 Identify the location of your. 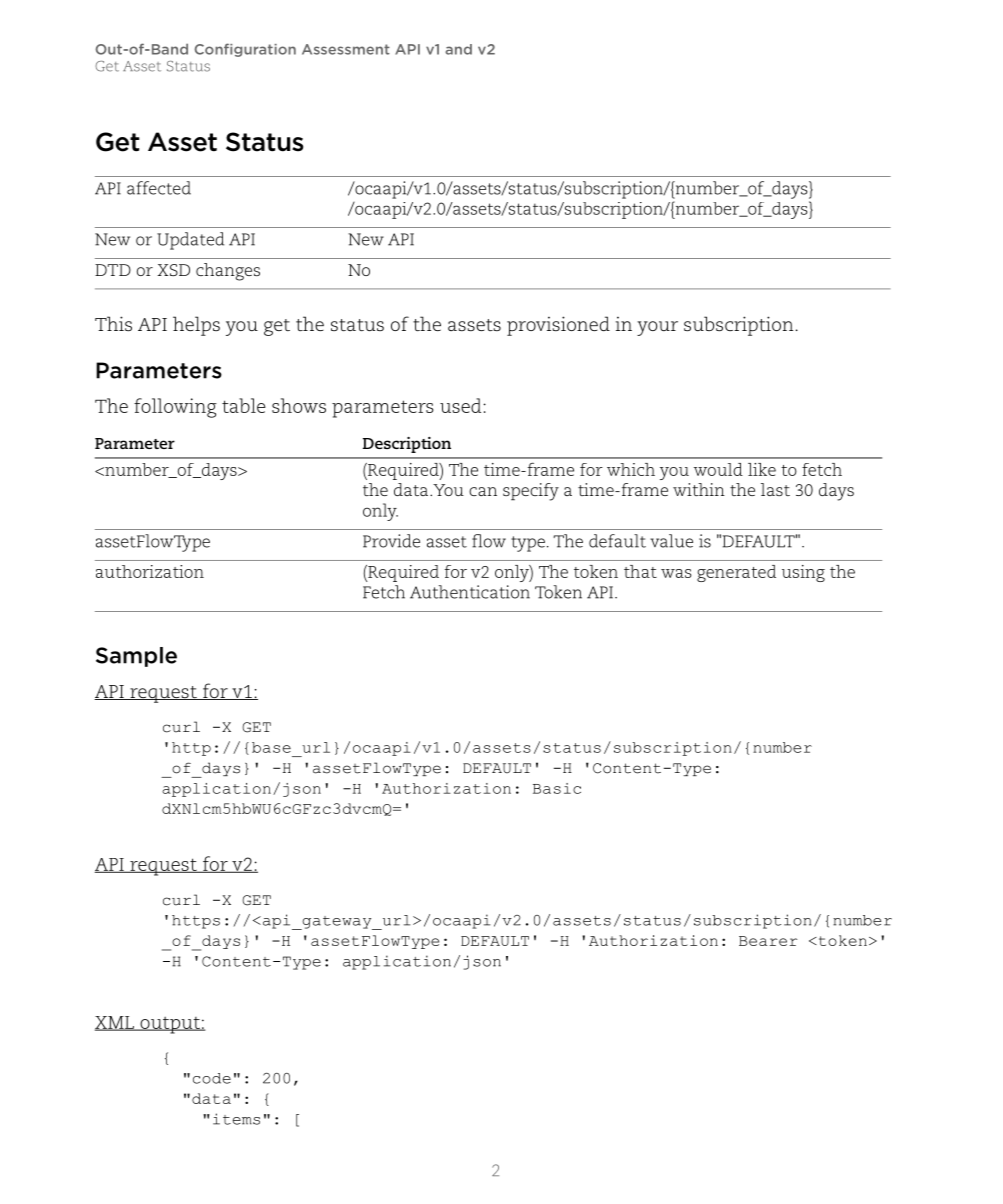
(657, 328).
